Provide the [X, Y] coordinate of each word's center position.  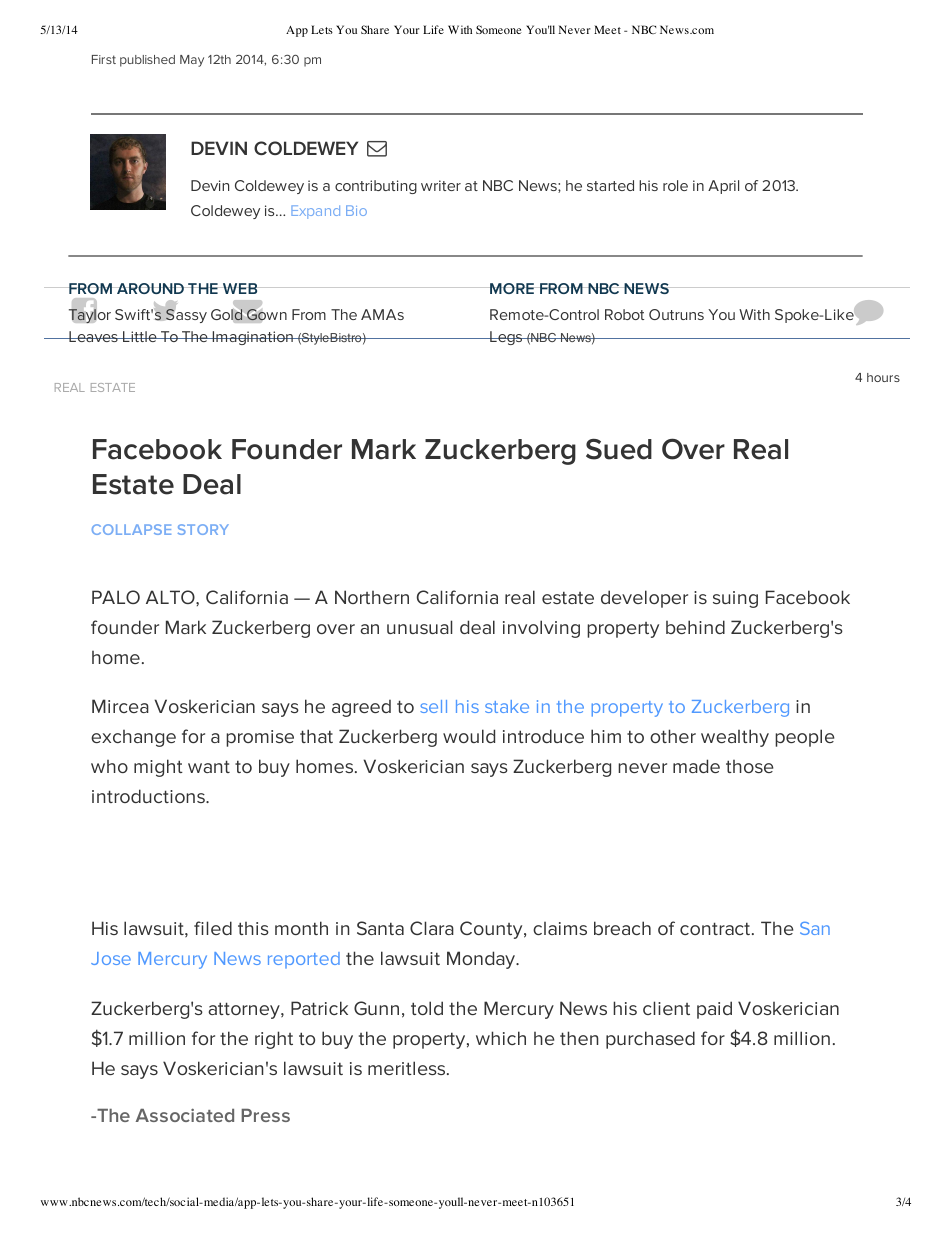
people [804, 738]
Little [140, 336]
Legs [506, 338]
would [469, 736]
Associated [185, 1115]
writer [441, 185]
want [209, 766]
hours [883, 377]
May [192, 61]
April [723, 187]
